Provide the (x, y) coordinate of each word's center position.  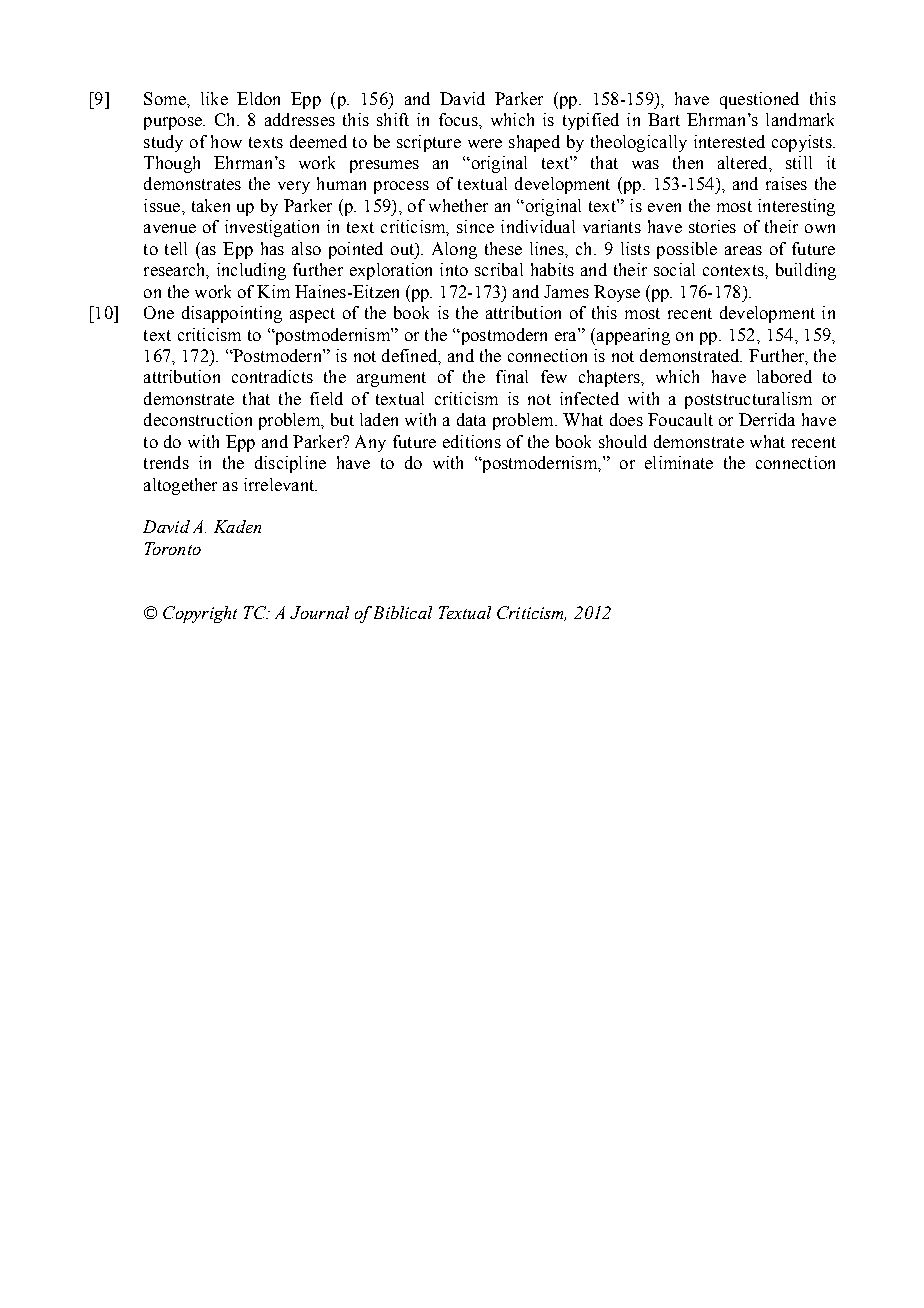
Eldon (258, 98)
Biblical (403, 612)
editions (472, 441)
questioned (759, 100)
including (251, 271)
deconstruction (198, 419)
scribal (499, 269)
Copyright (200, 614)
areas (743, 250)
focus (459, 119)
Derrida (767, 419)
